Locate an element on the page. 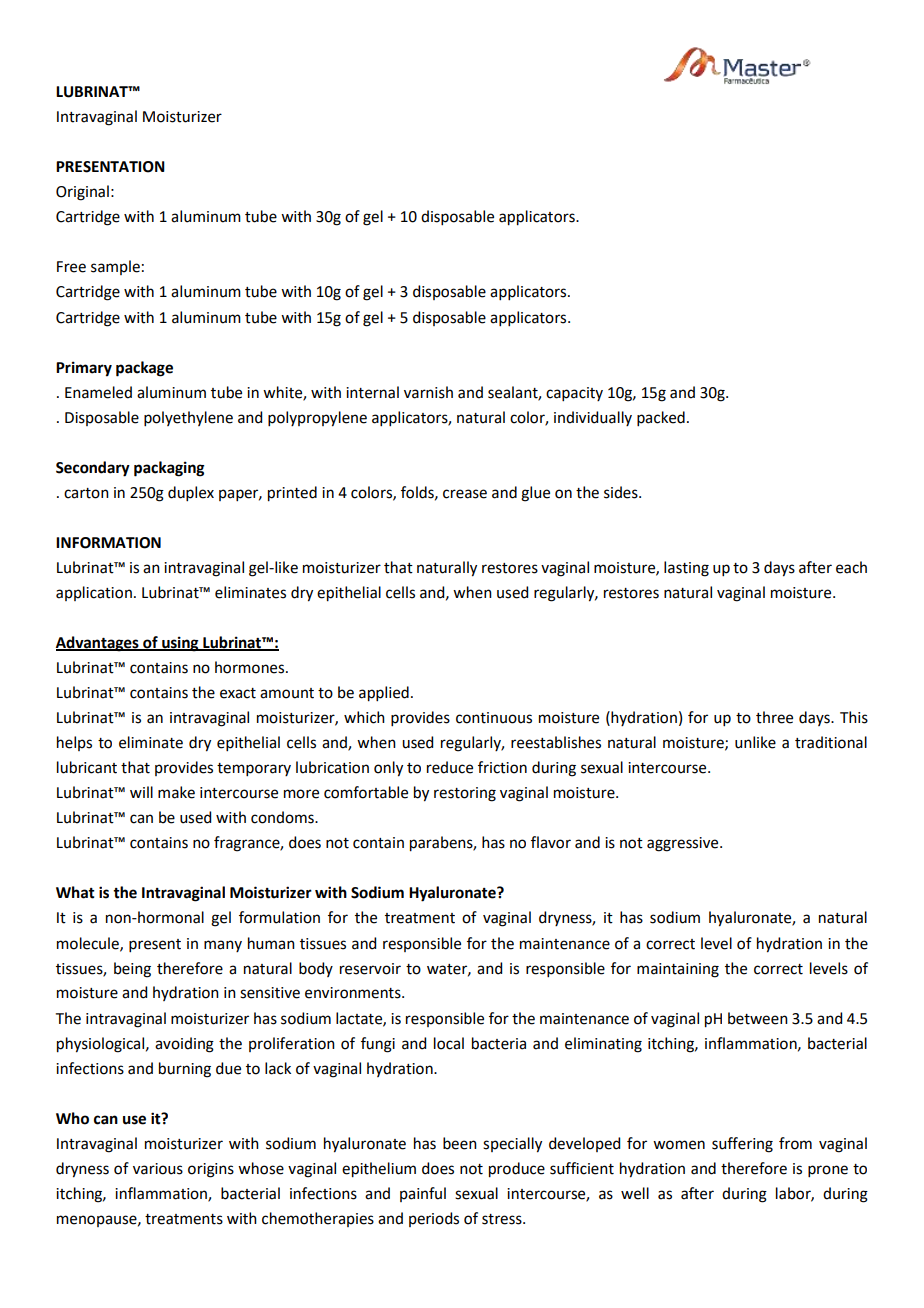  packed is located at coordinates (661, 418).
